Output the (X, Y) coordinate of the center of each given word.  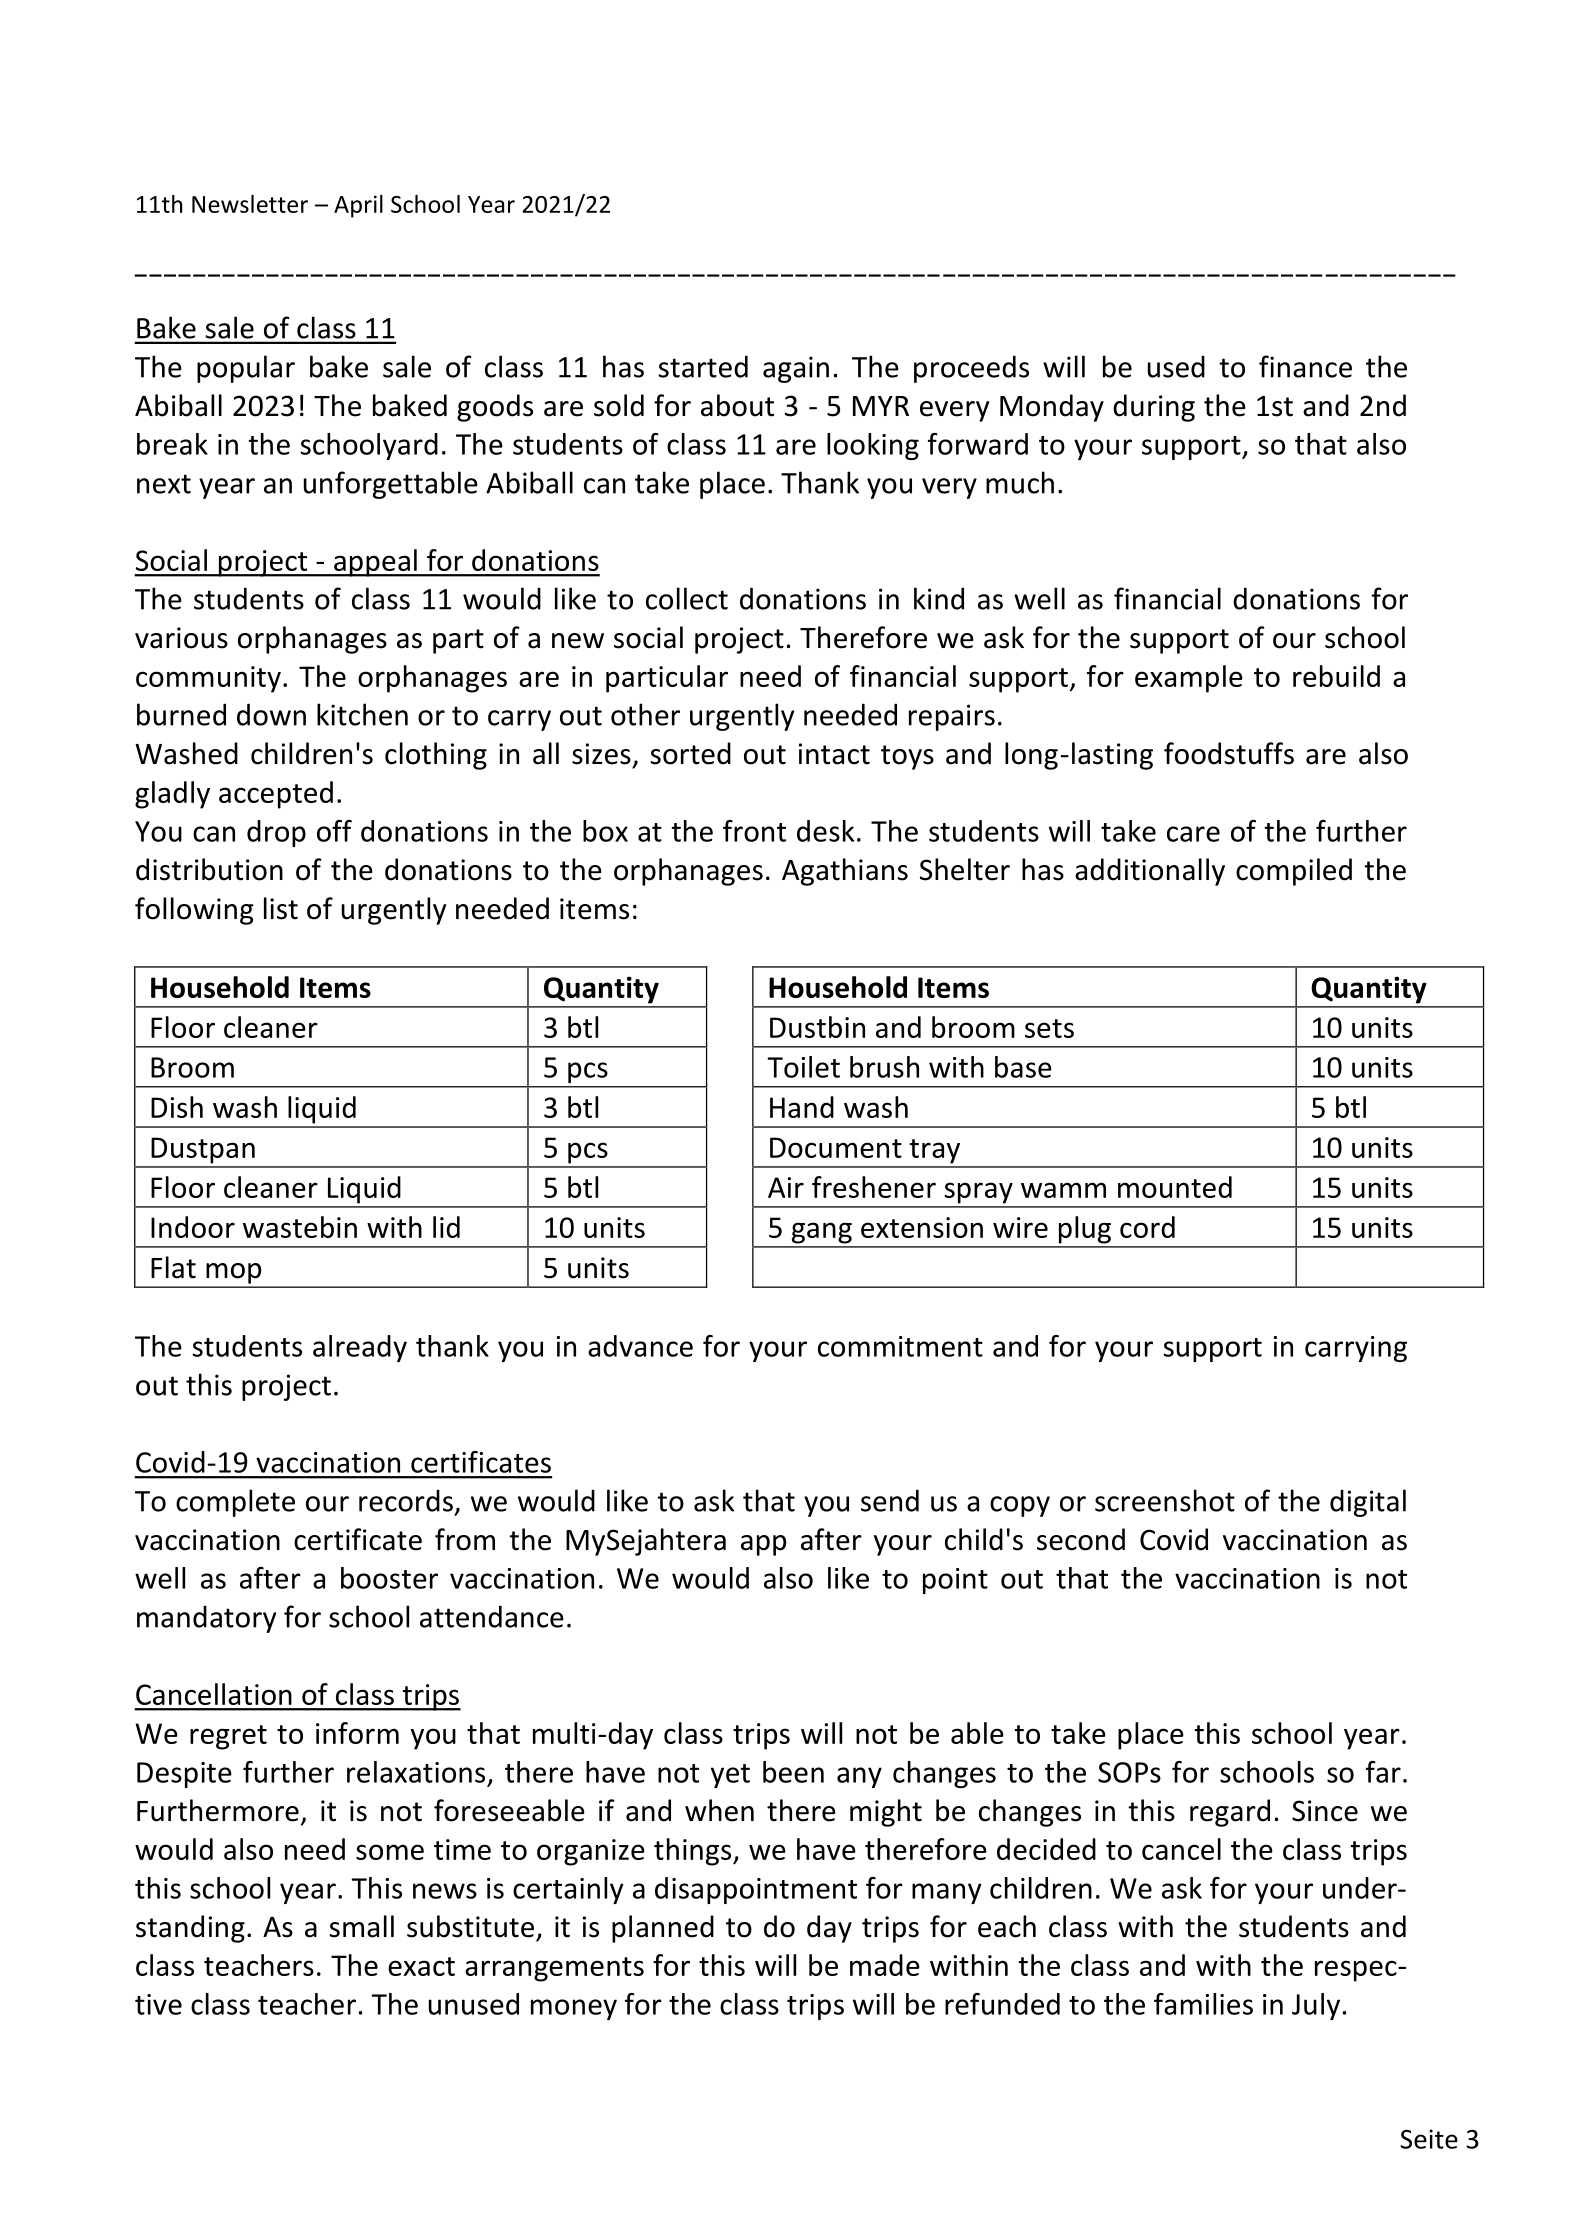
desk (825, 831)
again (796, 369)
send (890, 1500)
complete (235, 1503)
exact (421, 1966)
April (358, 206)
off (334, 831)
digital (1368, 1503)
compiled (1294, 872)
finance (1305, 366)
